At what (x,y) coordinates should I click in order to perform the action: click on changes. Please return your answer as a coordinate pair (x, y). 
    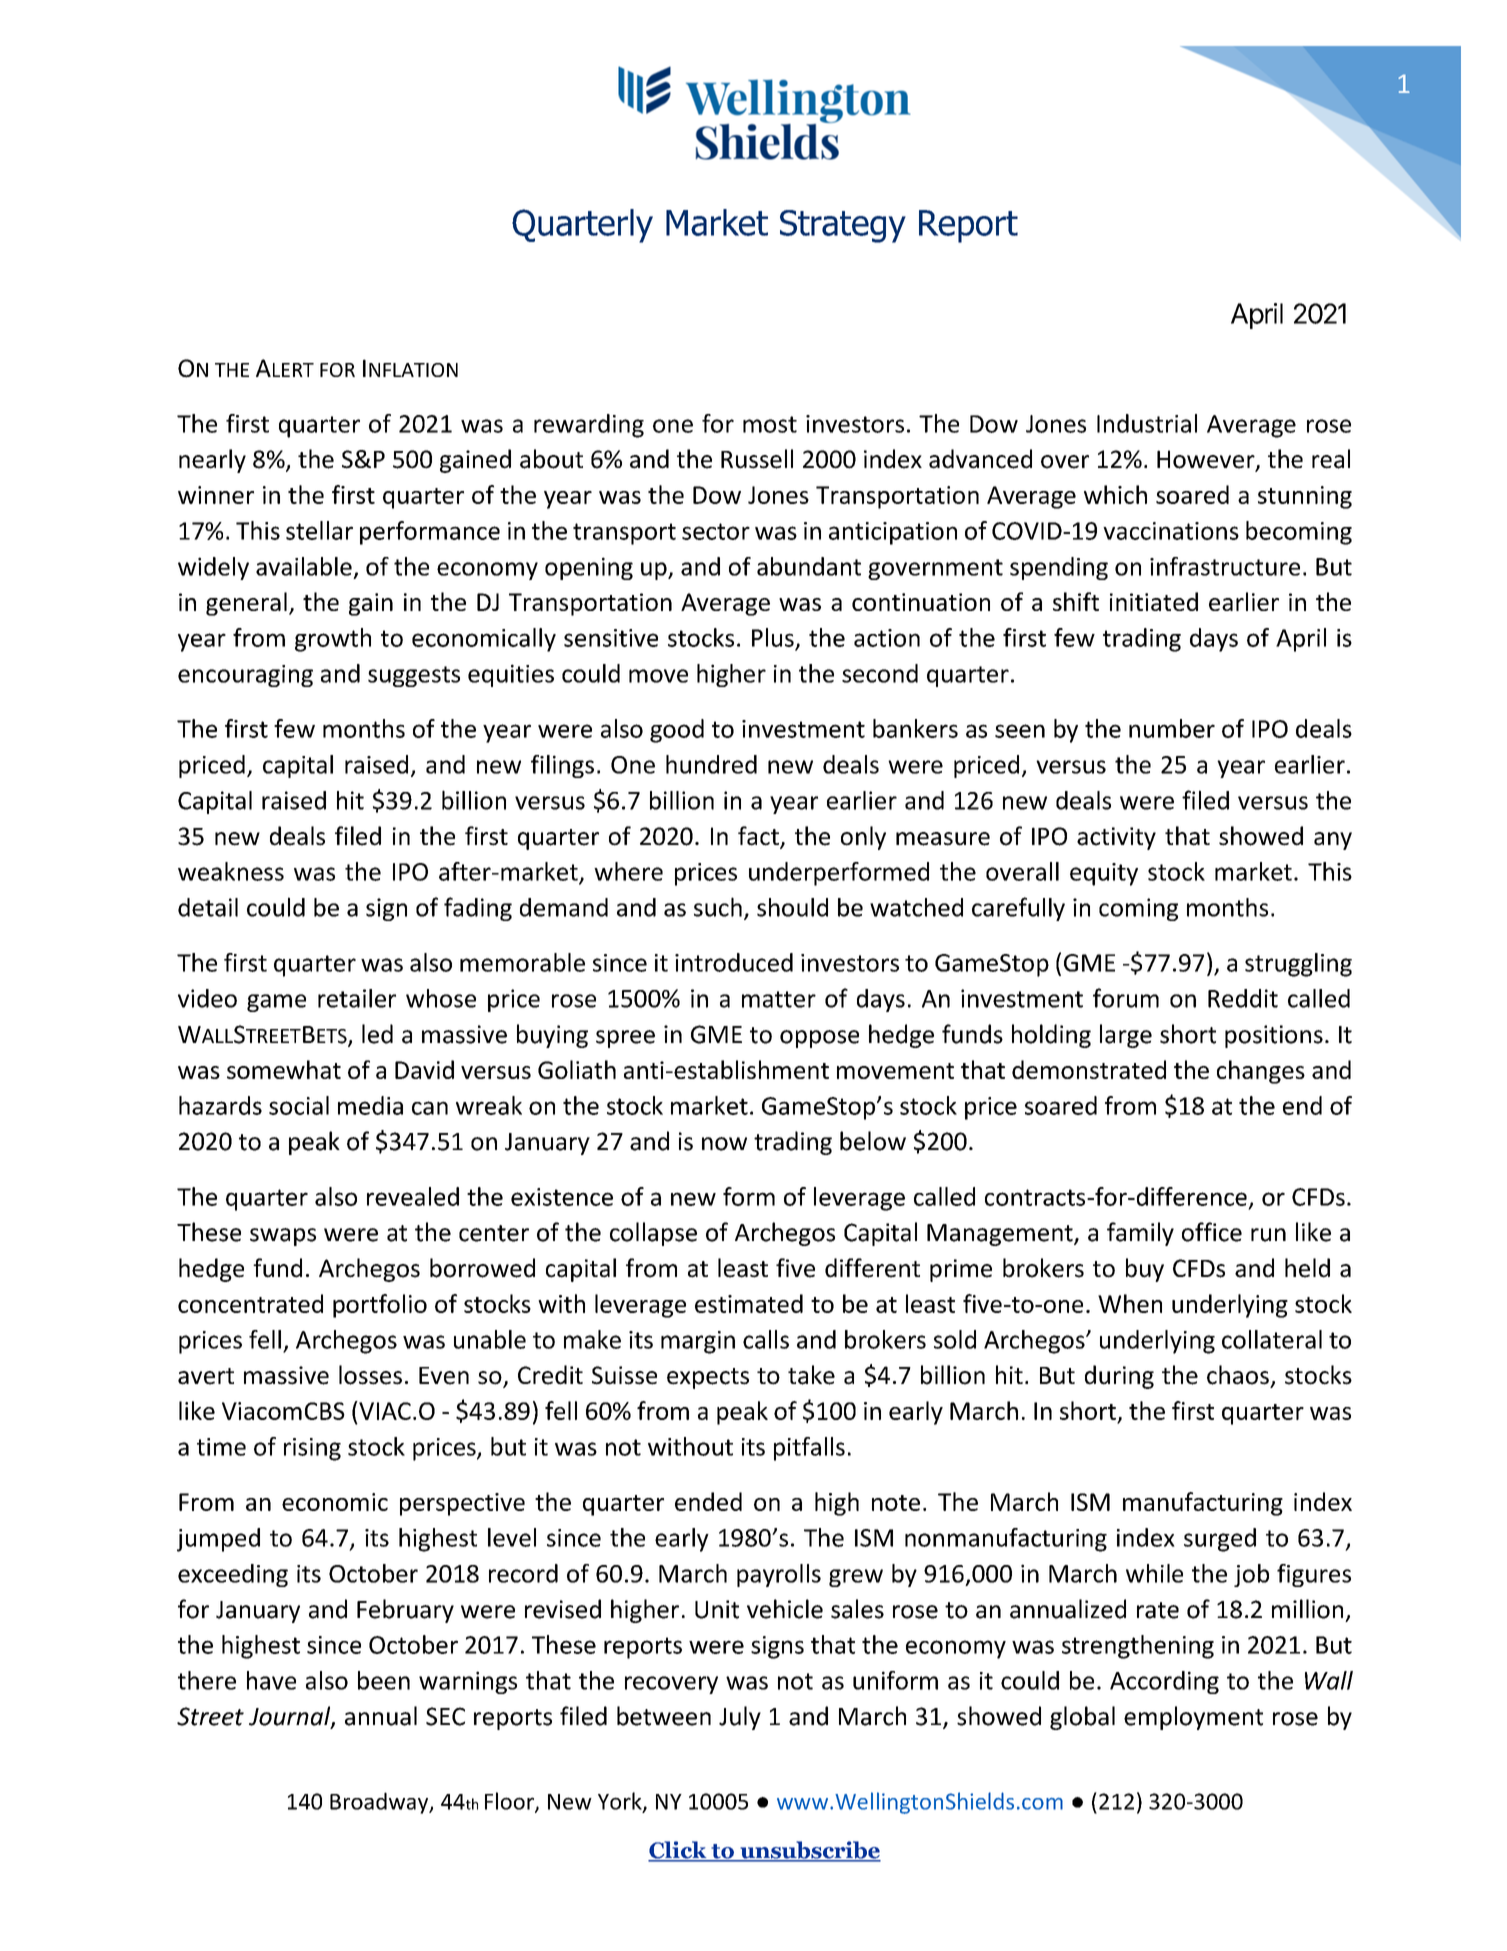
    Looking at the image, I should click on (1261, 1072).
